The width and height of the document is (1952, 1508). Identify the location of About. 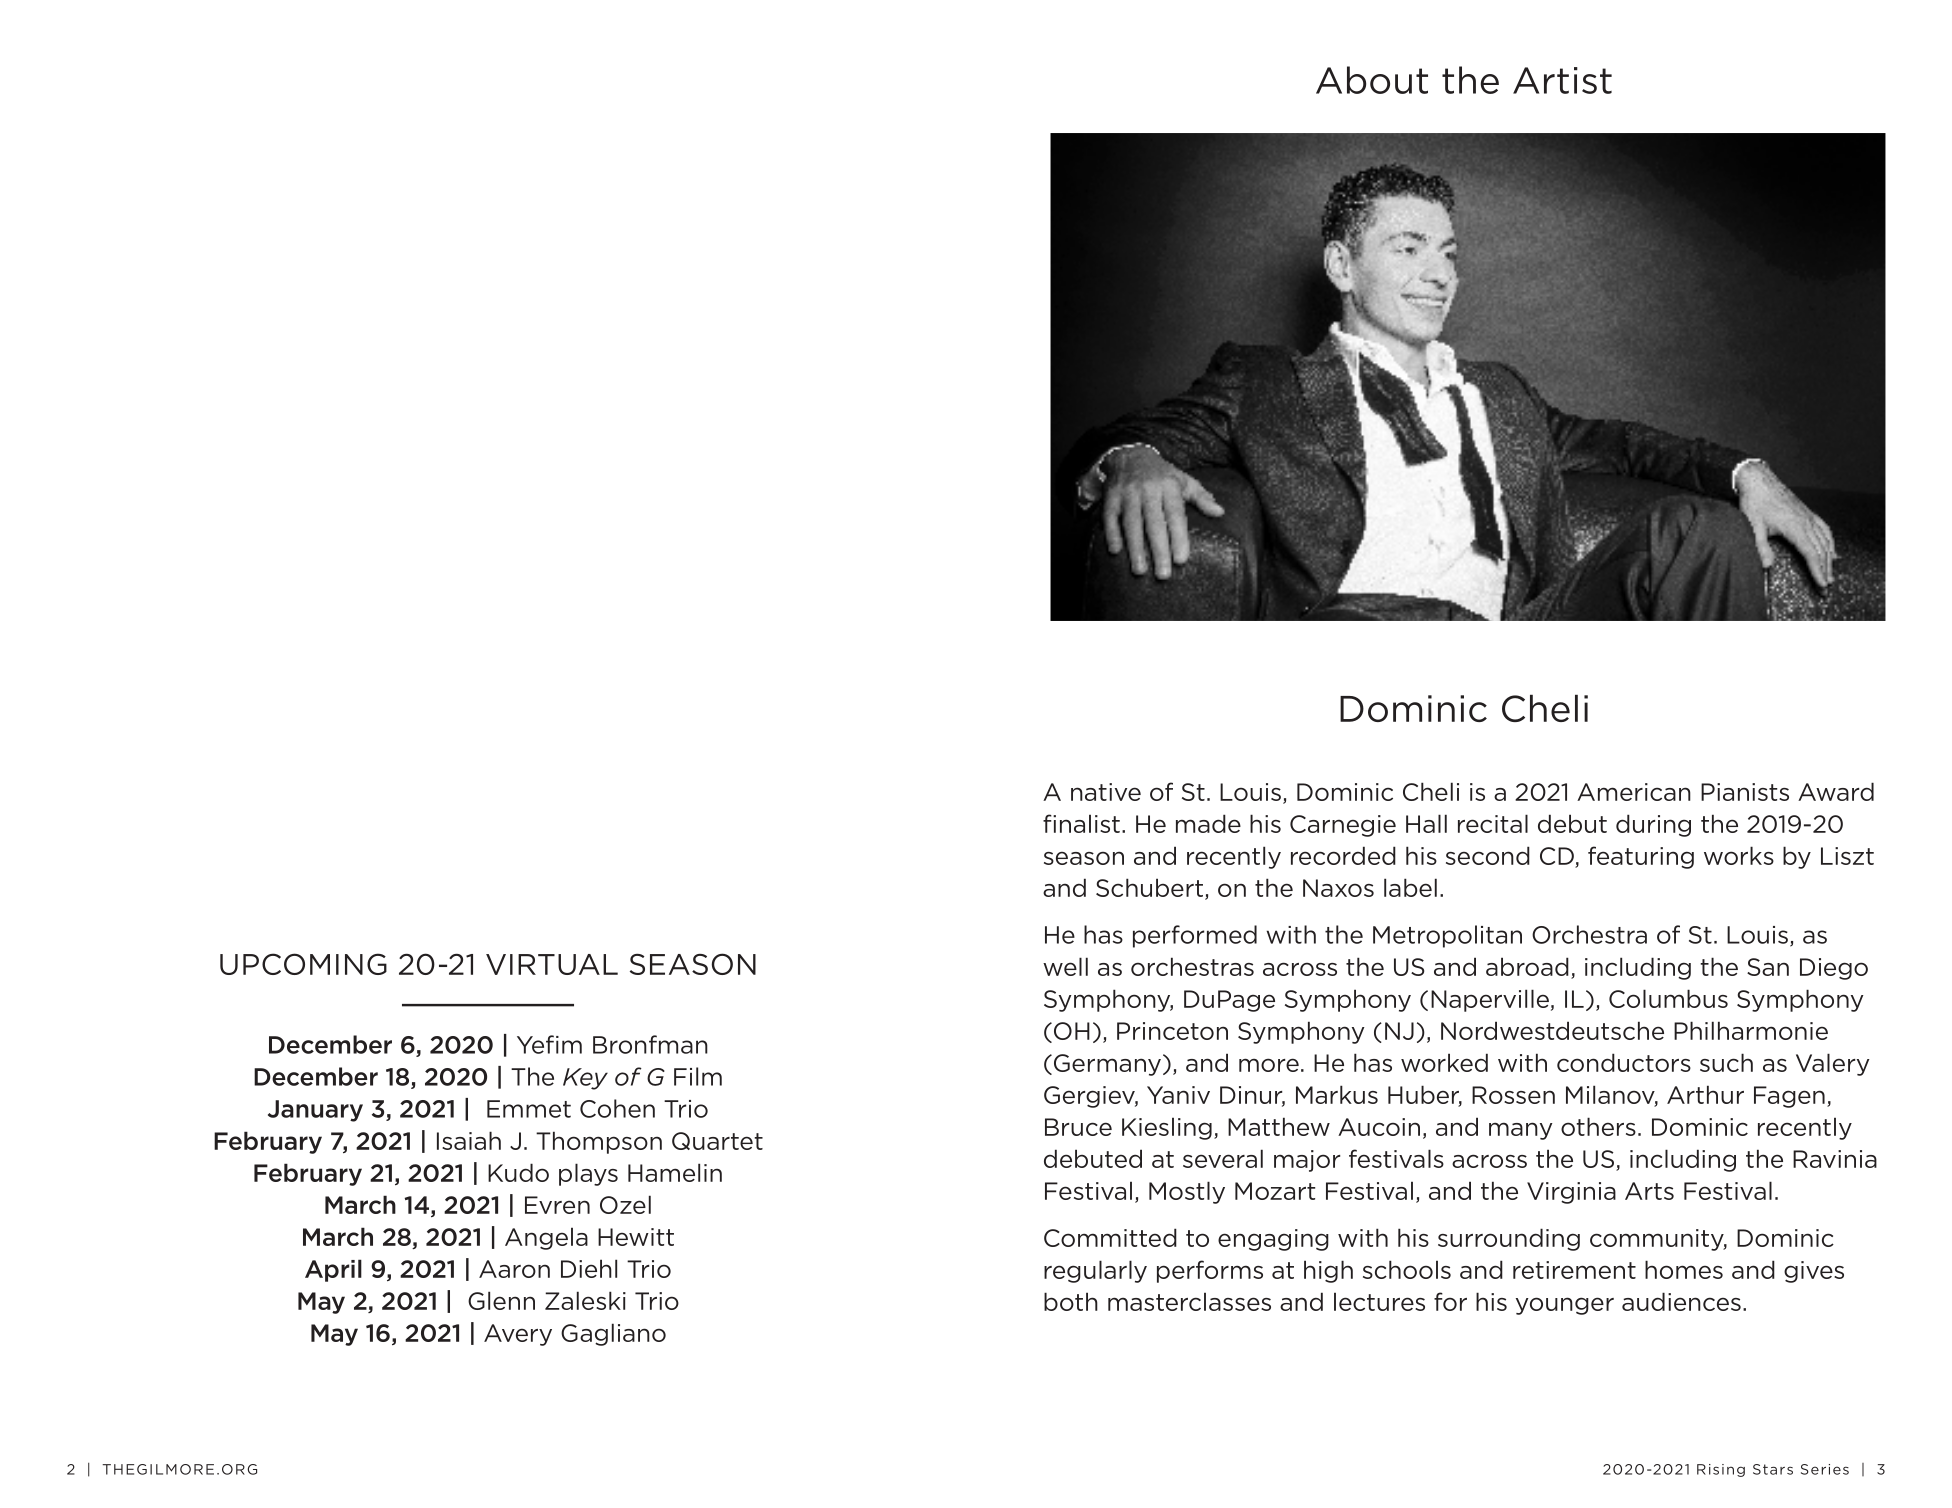
(1372, 80).
